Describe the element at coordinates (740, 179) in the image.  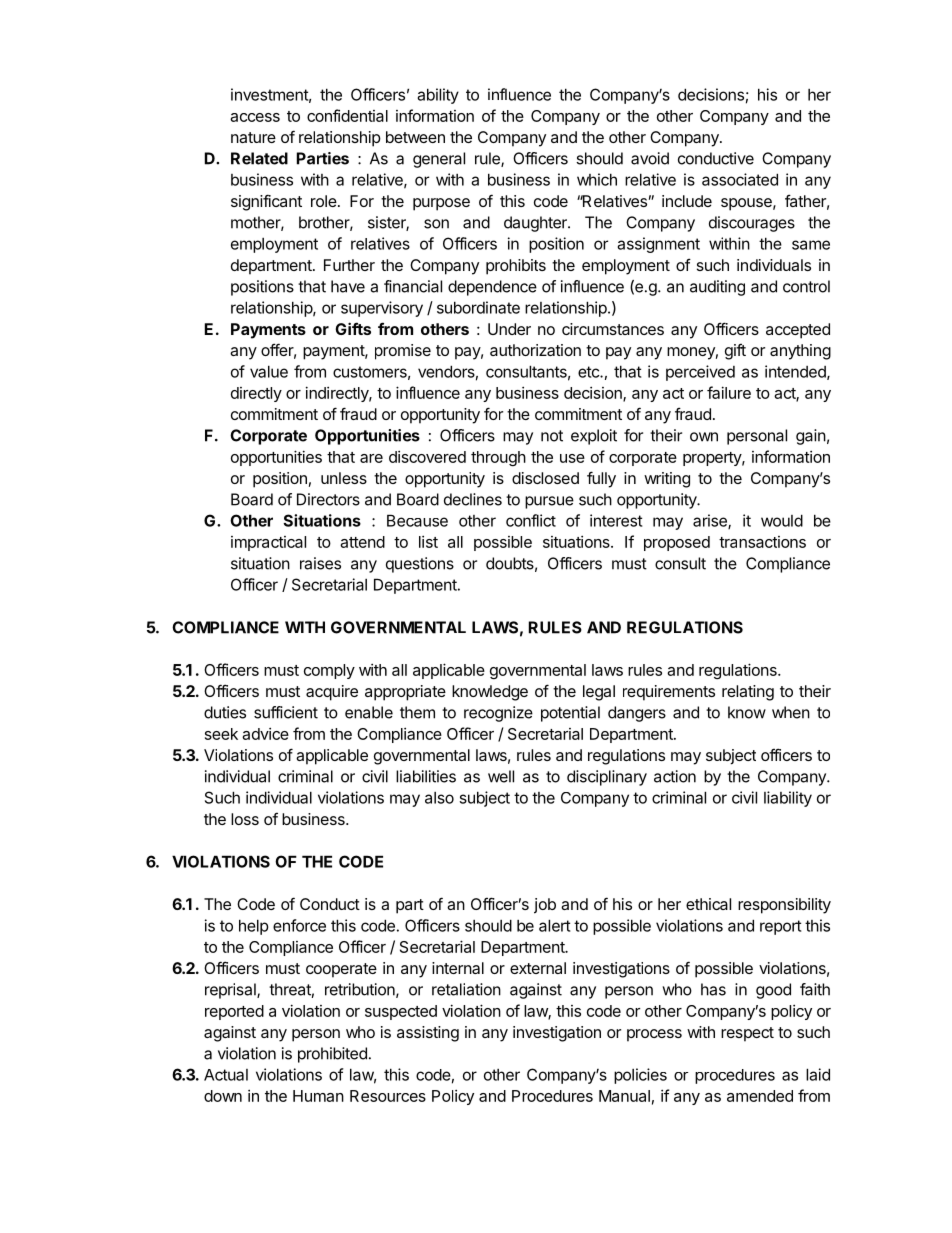
I see `associated` at that location.
